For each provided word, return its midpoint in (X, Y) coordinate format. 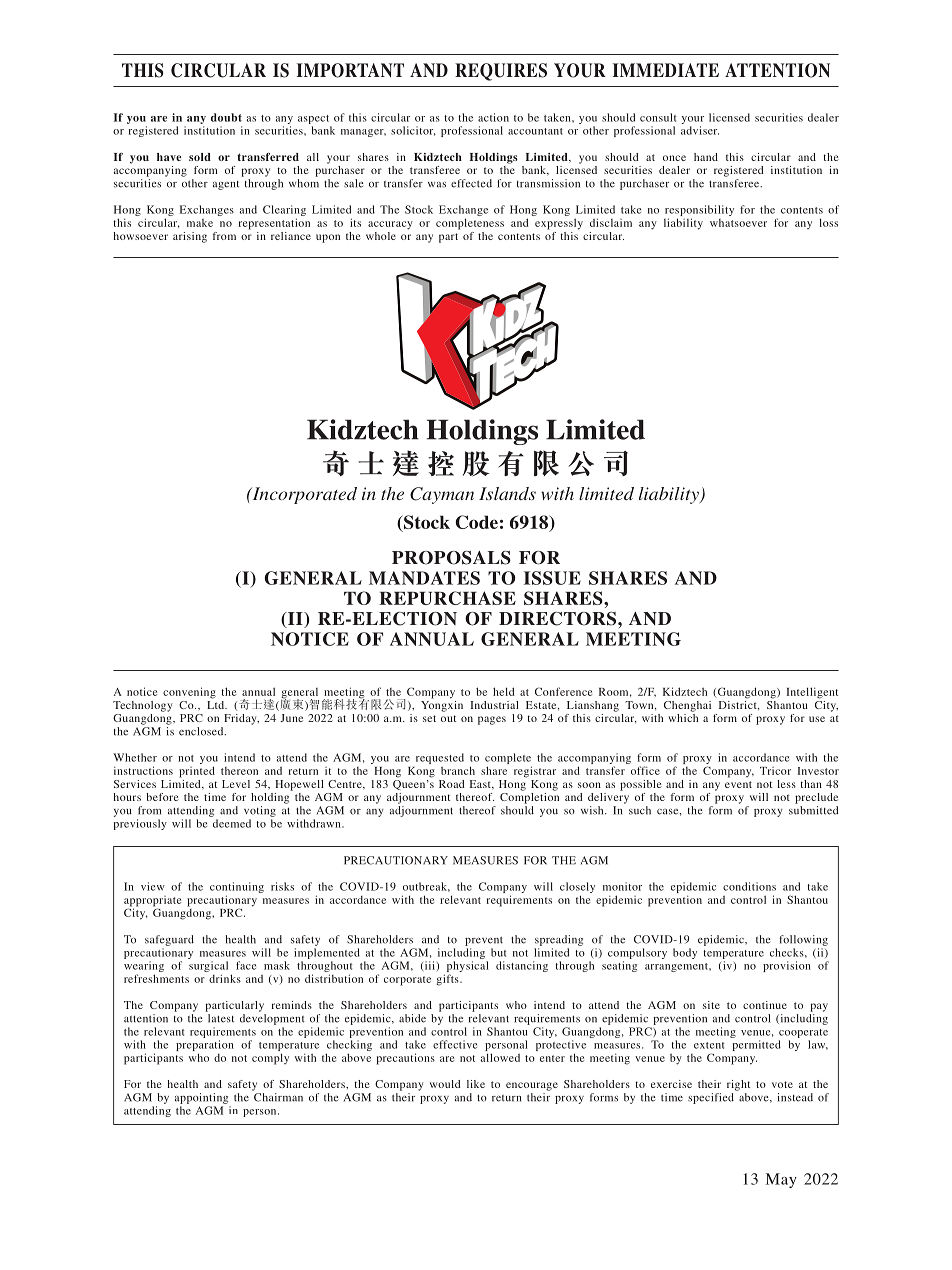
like (476, 1084)
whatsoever (738, 223)
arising (190, 237)
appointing (201, 1098)
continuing (237, 889)
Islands (507, 493)
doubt (226, 117)
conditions (749, 886)
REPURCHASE (447, 598)
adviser (700, 130)
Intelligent (812, 693)
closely (577, 889)
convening (189, 693)
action (493, 117)
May (781, 1180)
